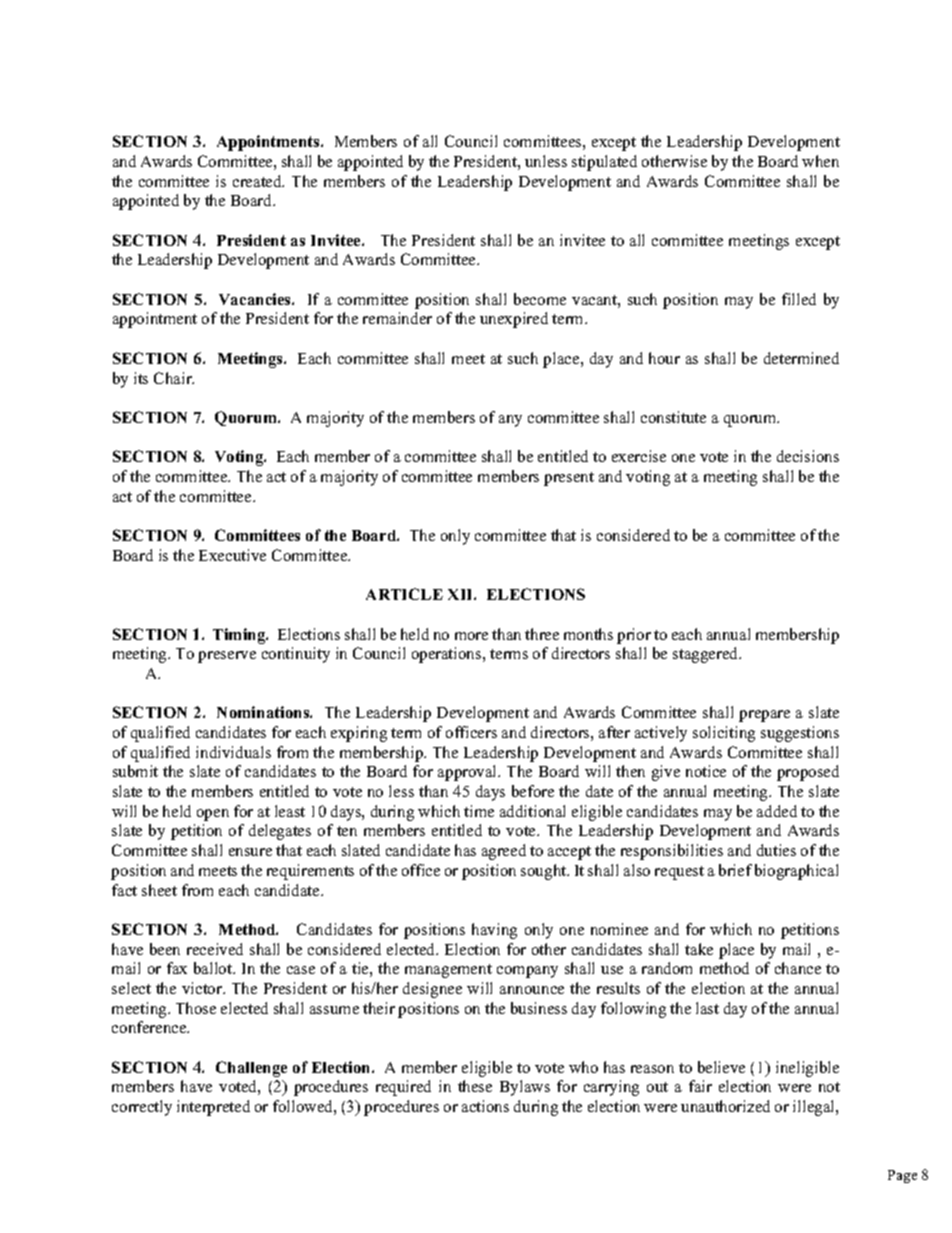  I want to click on actions, so click(485, 1106).
